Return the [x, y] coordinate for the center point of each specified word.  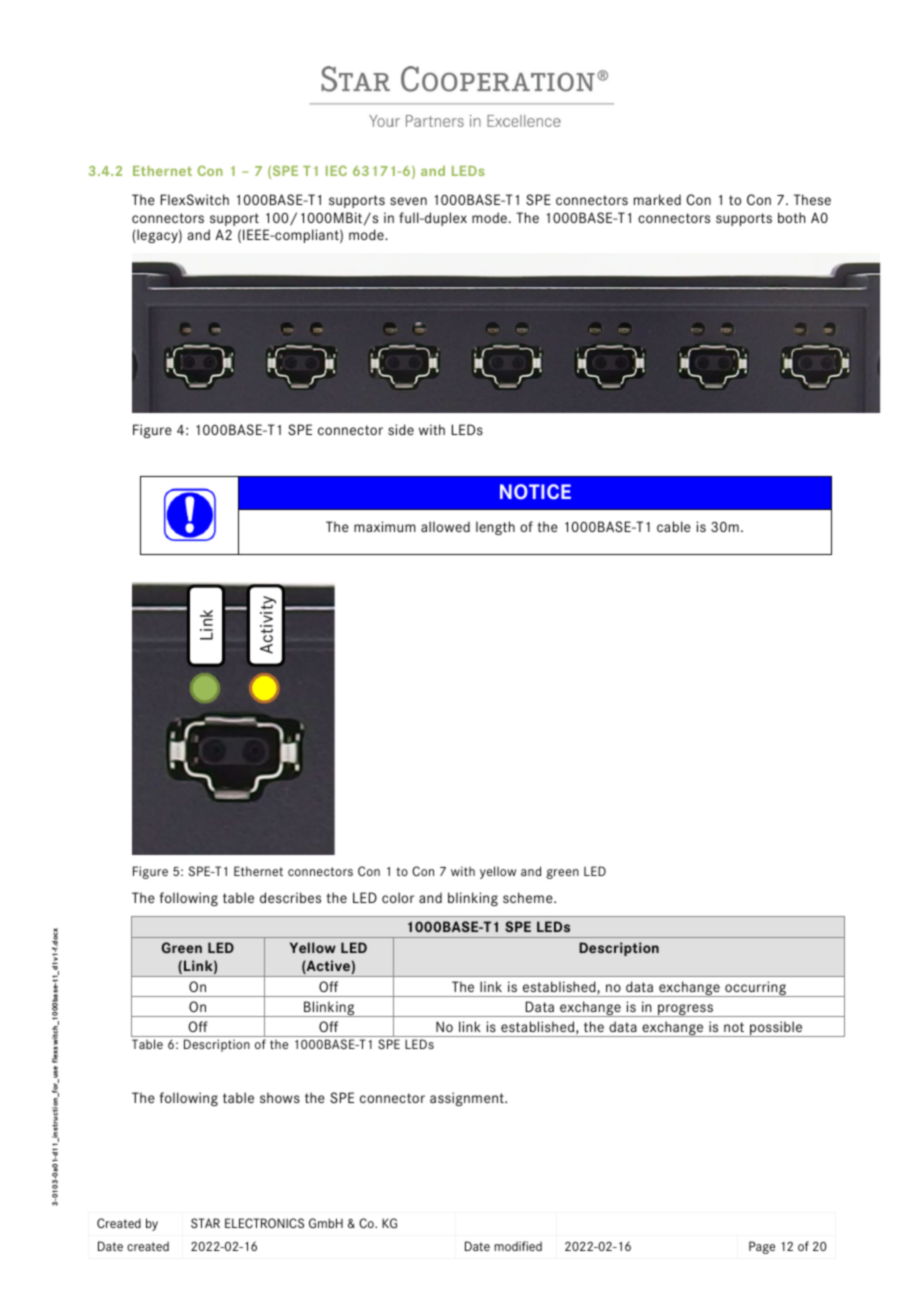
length [495, 528]
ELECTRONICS [264, 1223]
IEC [336, 170]
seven [408, 201]
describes [290, 897]
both [791, 217]
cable [674, 526]
